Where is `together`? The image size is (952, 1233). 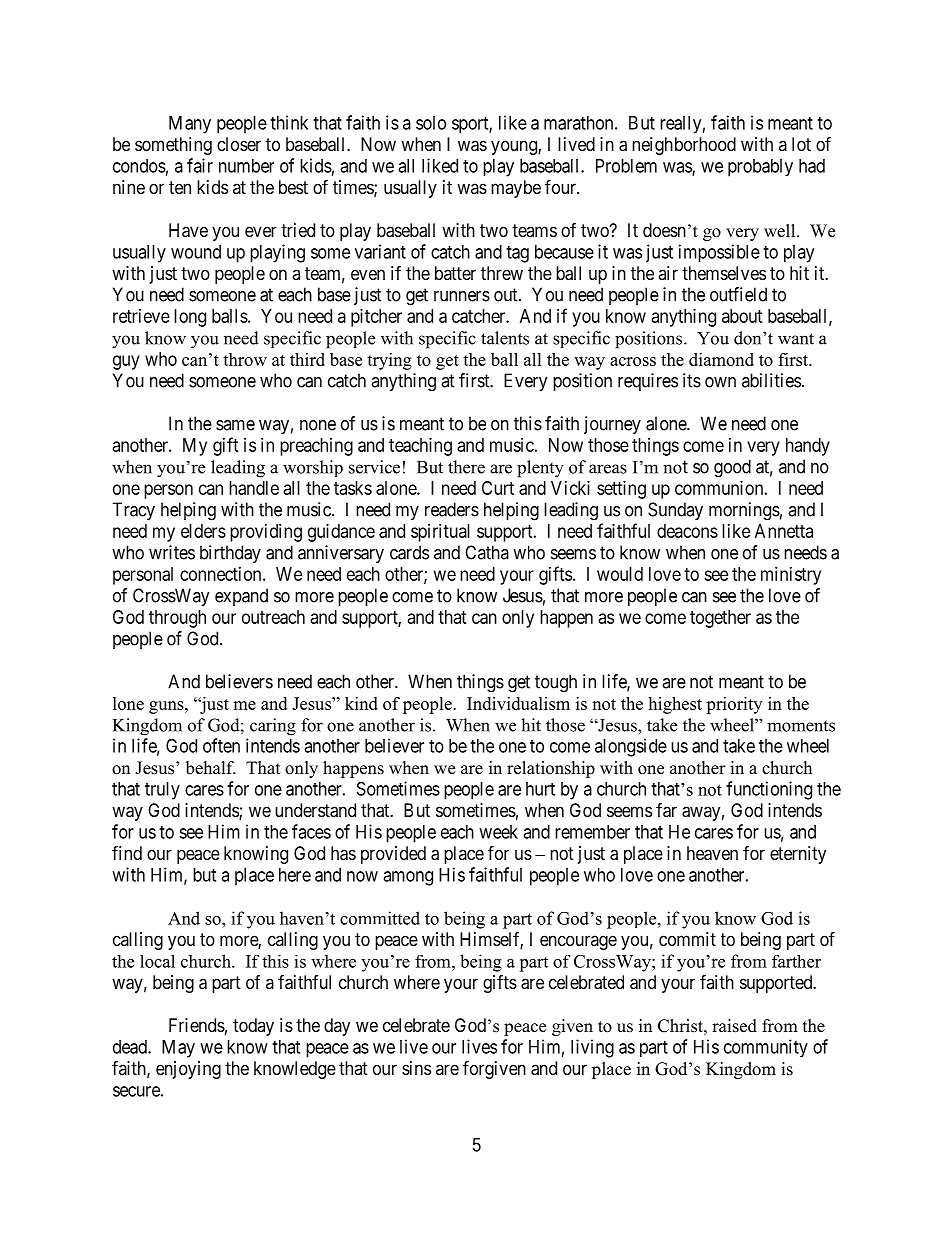 together is located at coordinates (720, 619).
